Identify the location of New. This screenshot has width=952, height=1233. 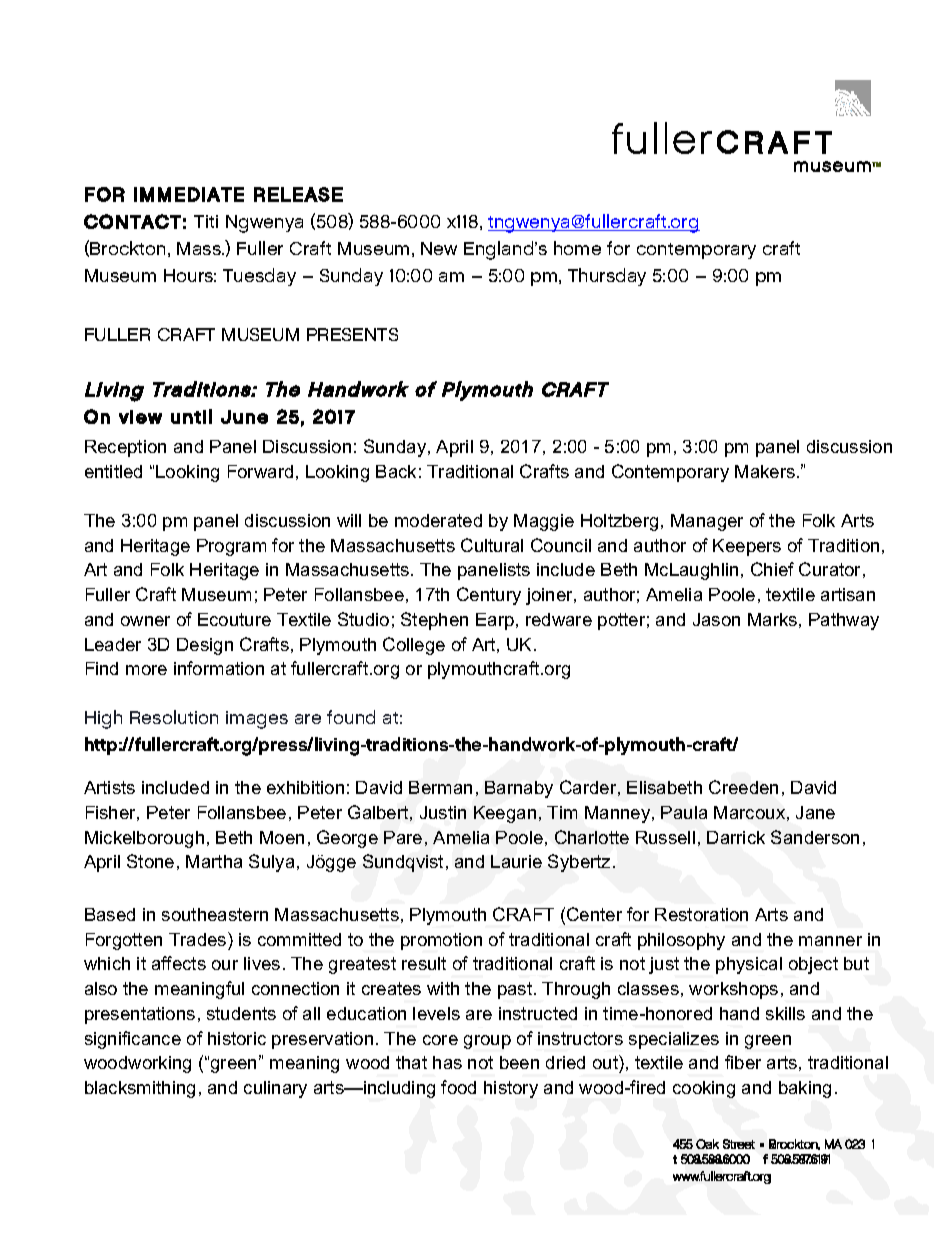
(439, 248).
